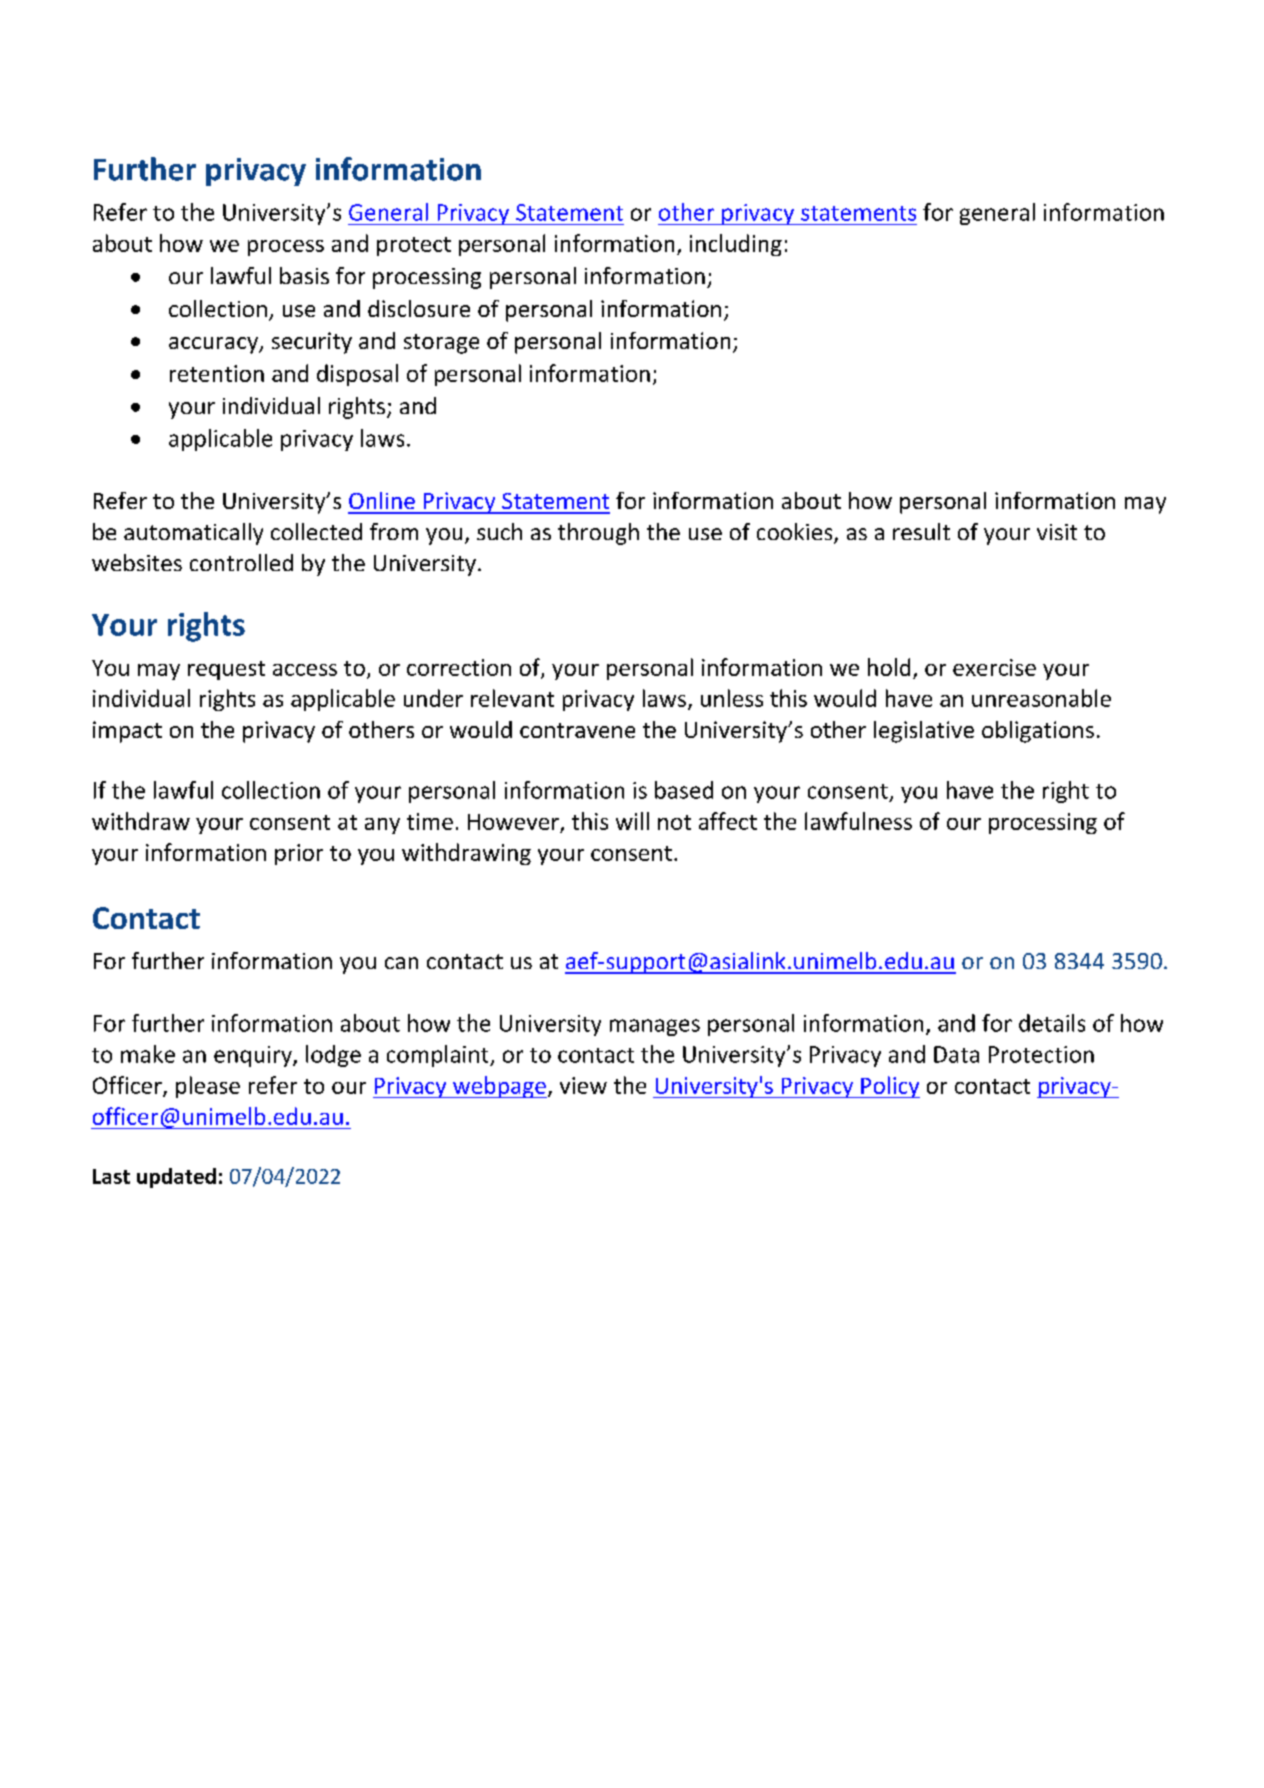 The height and width of the screenshot is (1788, 1264). Describe the element at coordinates (924, 732) in the screenshot. I see `legislative` at that location.
